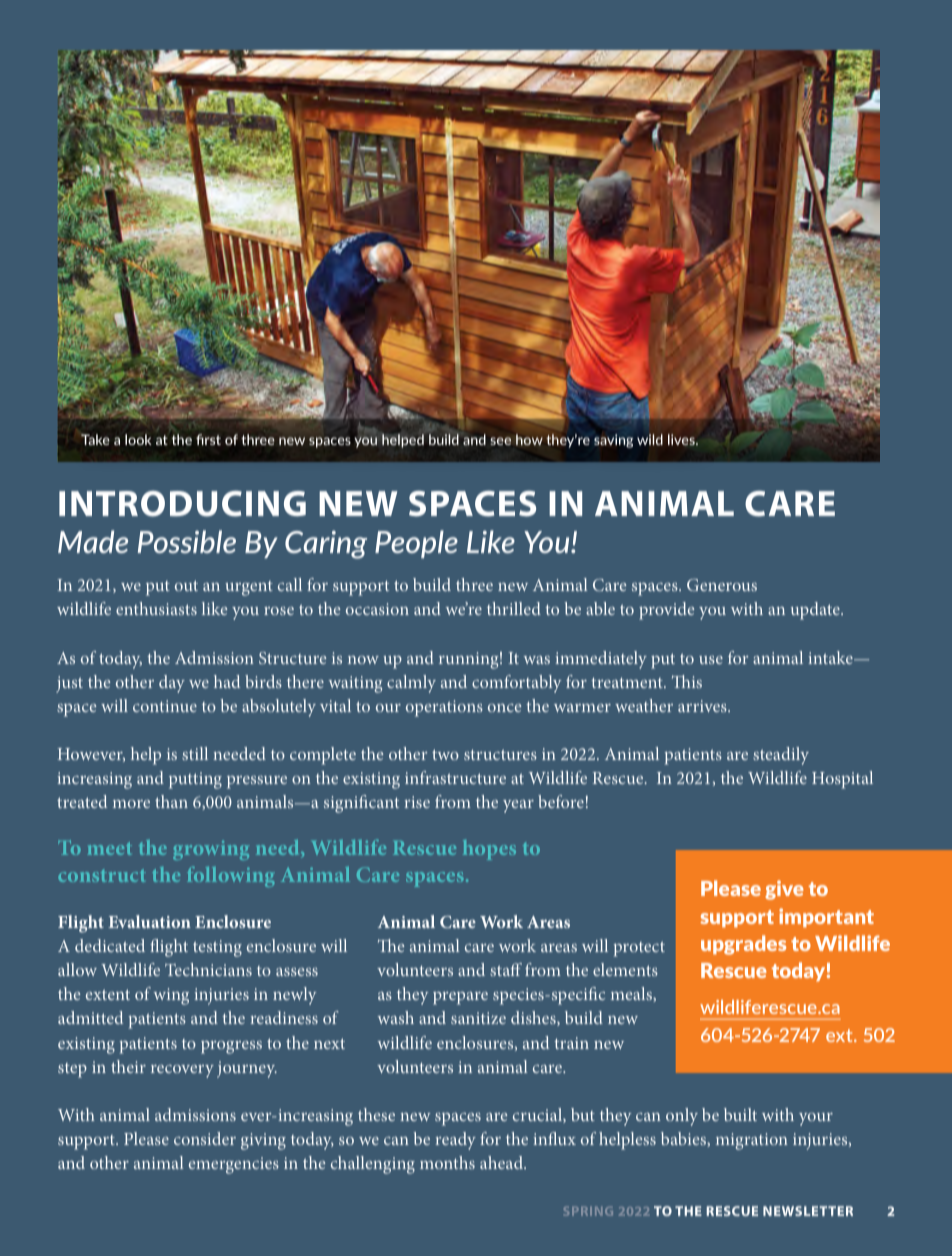 This document has height=1256, width=952. Describe the element at coordinates (205, 1138) in the document. I see `consider` at that location.
